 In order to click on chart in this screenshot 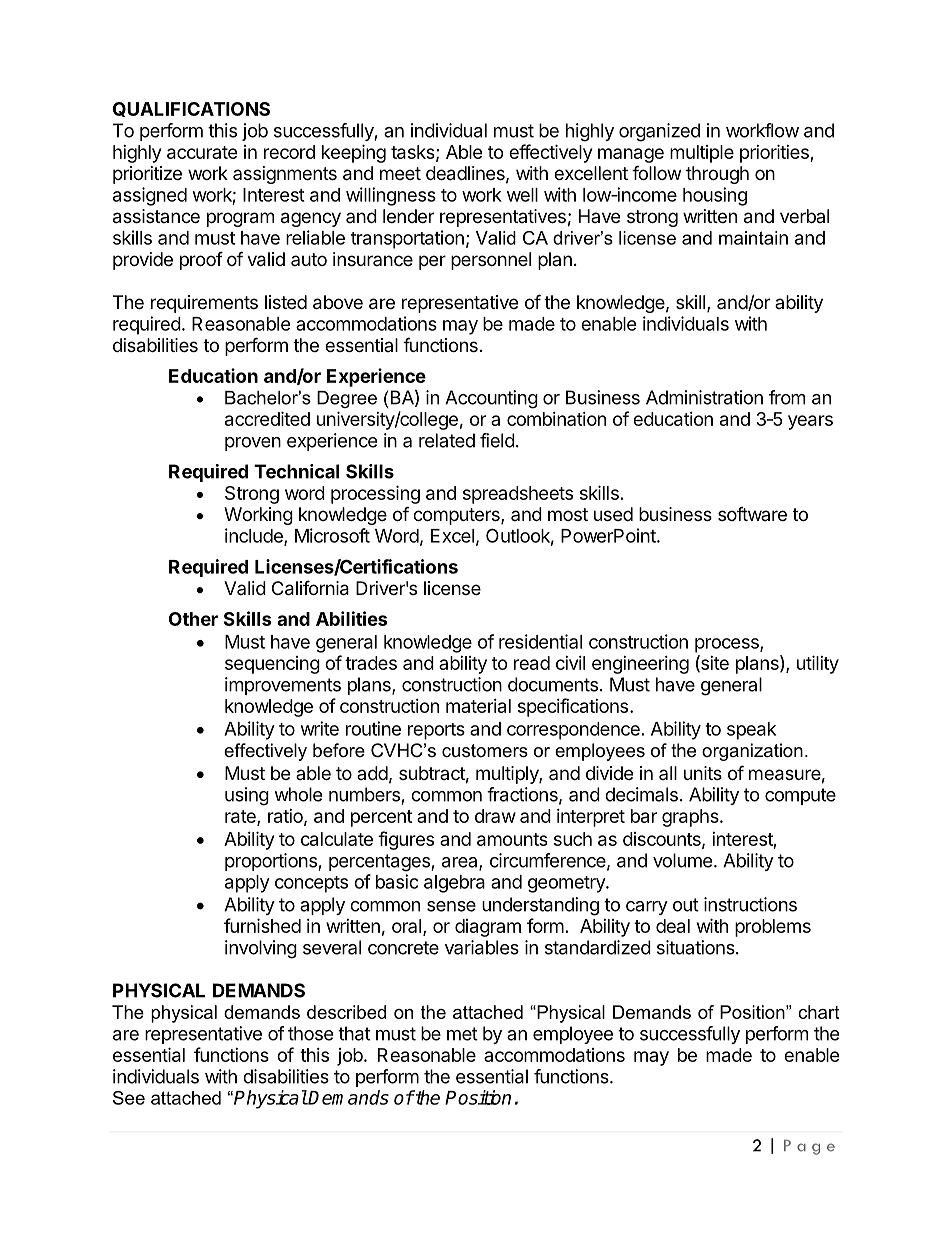, I will do `click(818, 1012)`.
